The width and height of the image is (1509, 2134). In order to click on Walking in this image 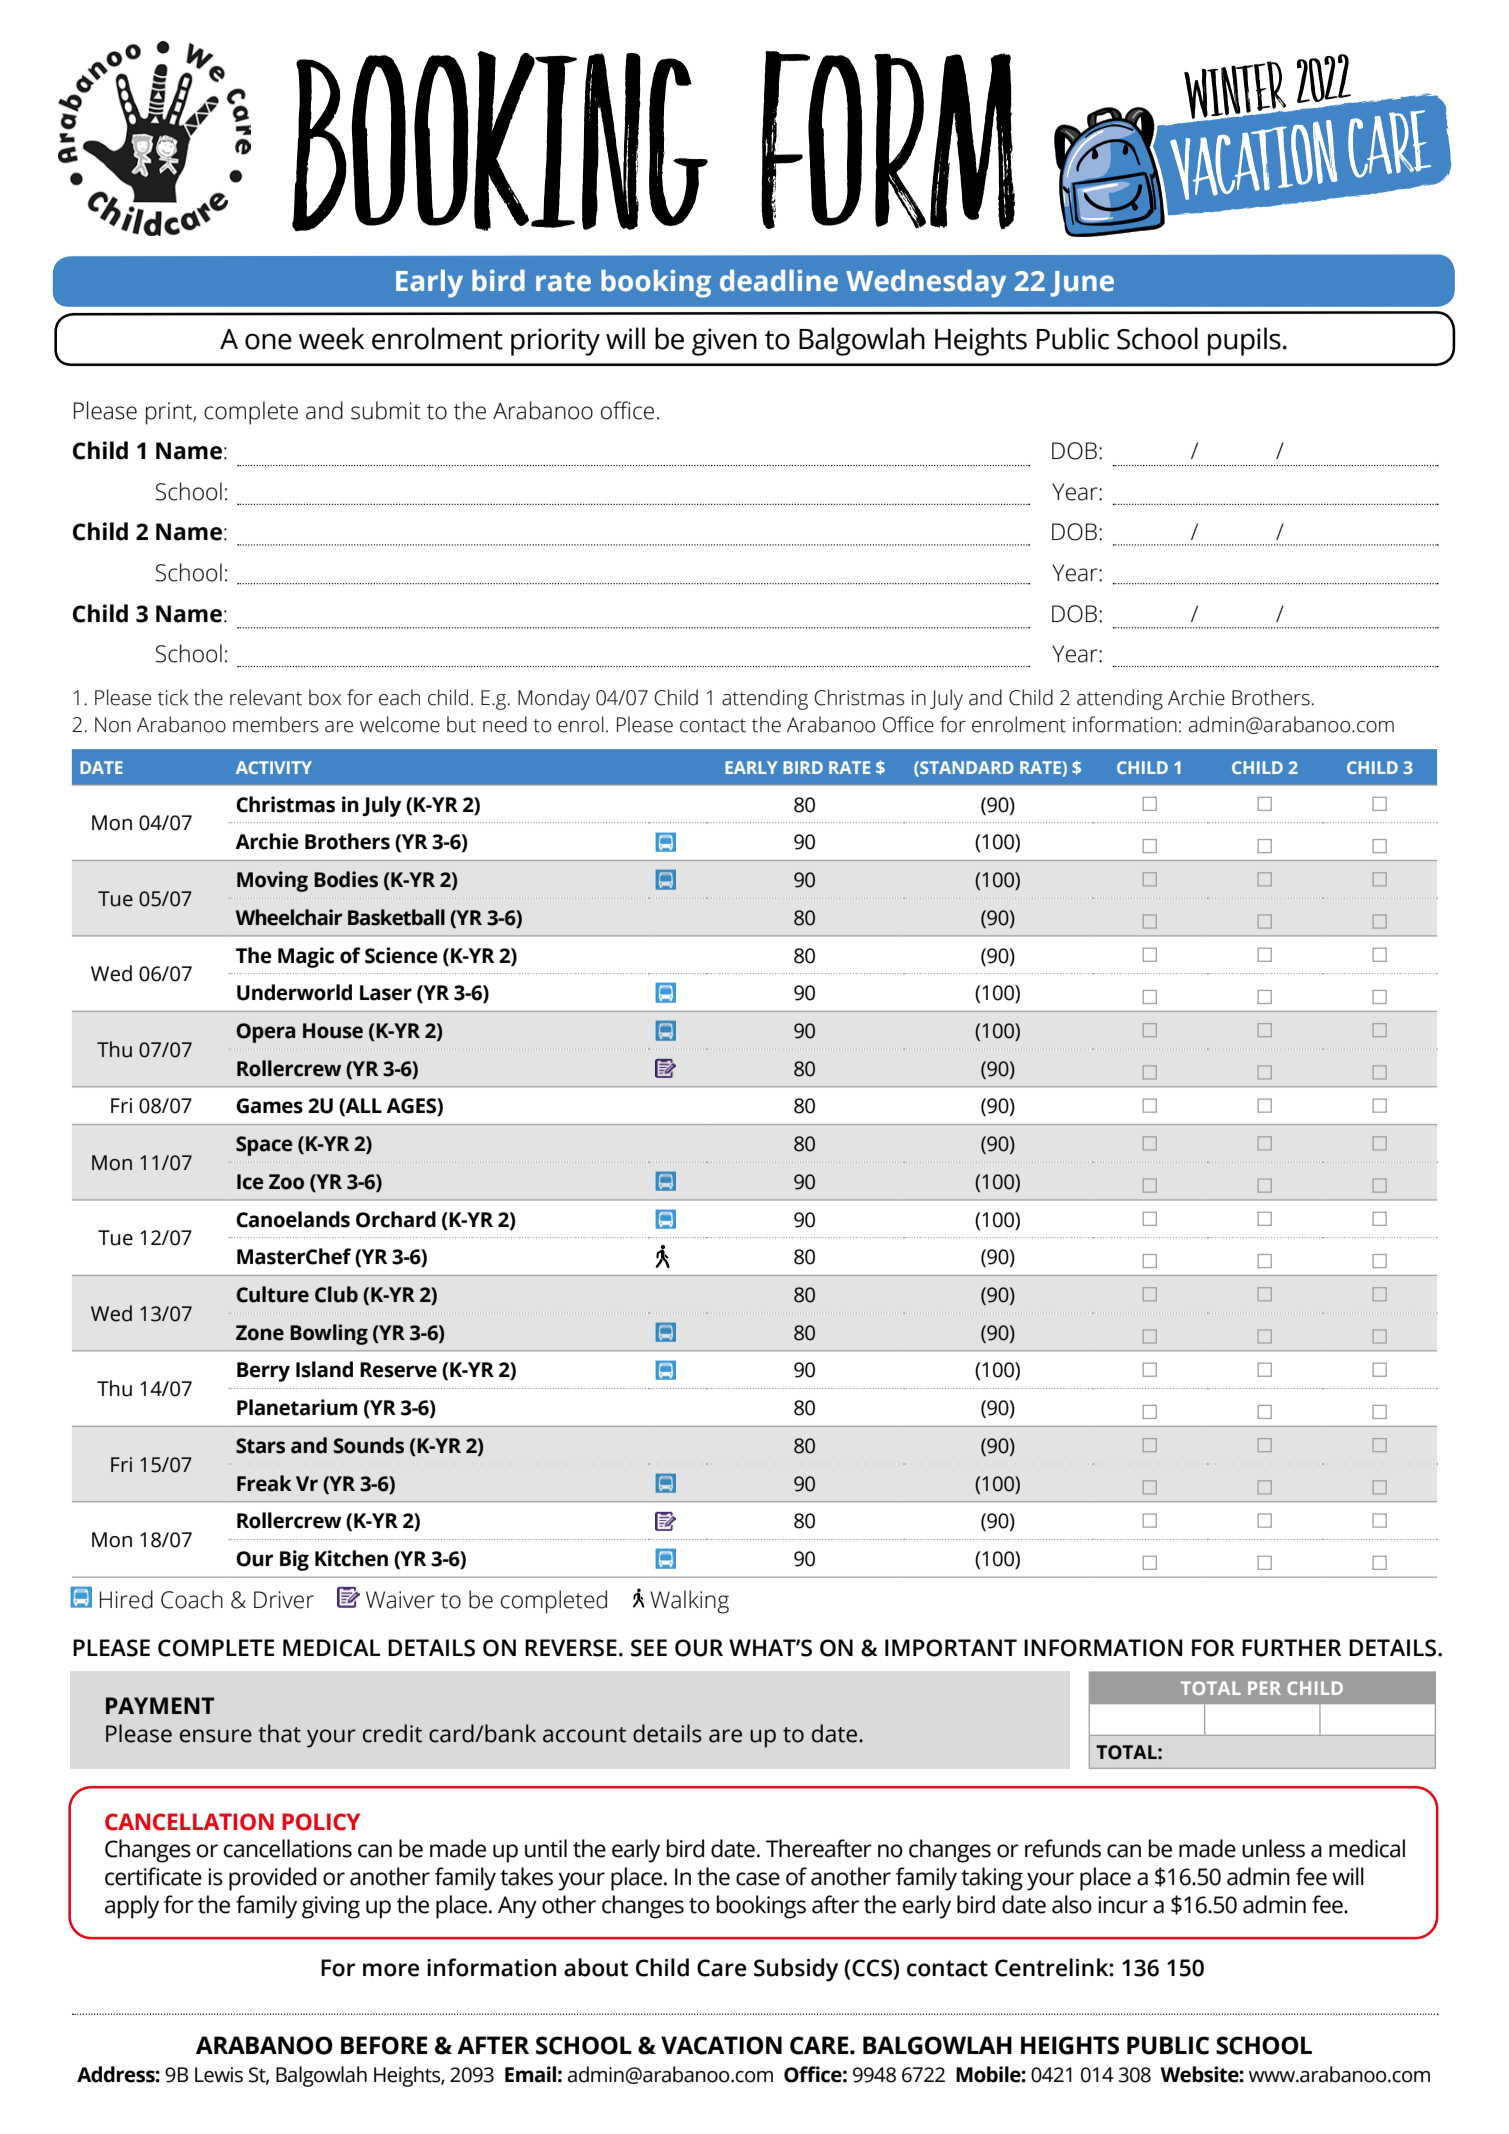, I will do `click(689, 1602)`.
